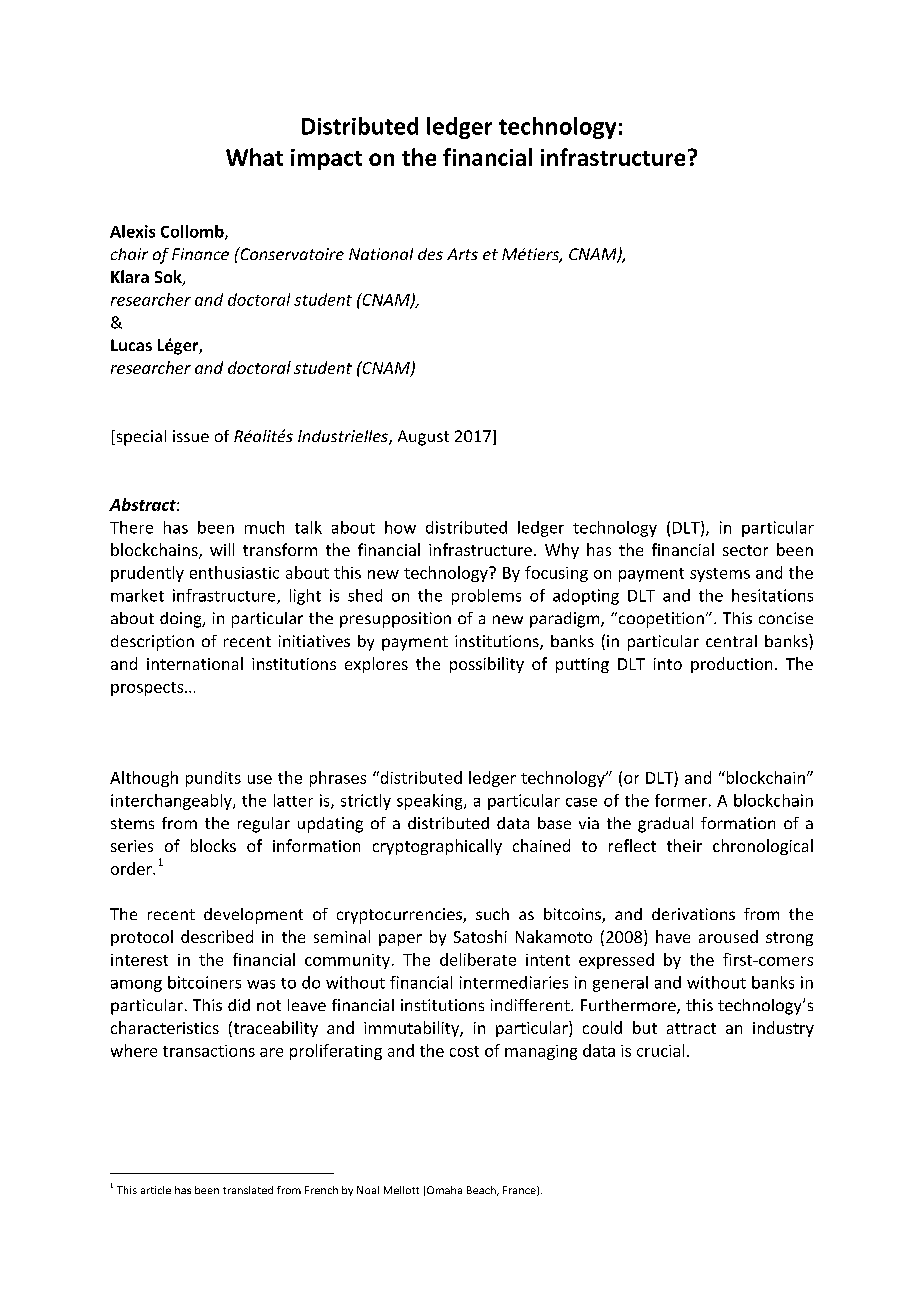 The height and width of the screenshot is (1308, 924). What do you see at coordinates (148, 689) in the screenshot?
I see `prospects` at bounding box center [148, 689].
